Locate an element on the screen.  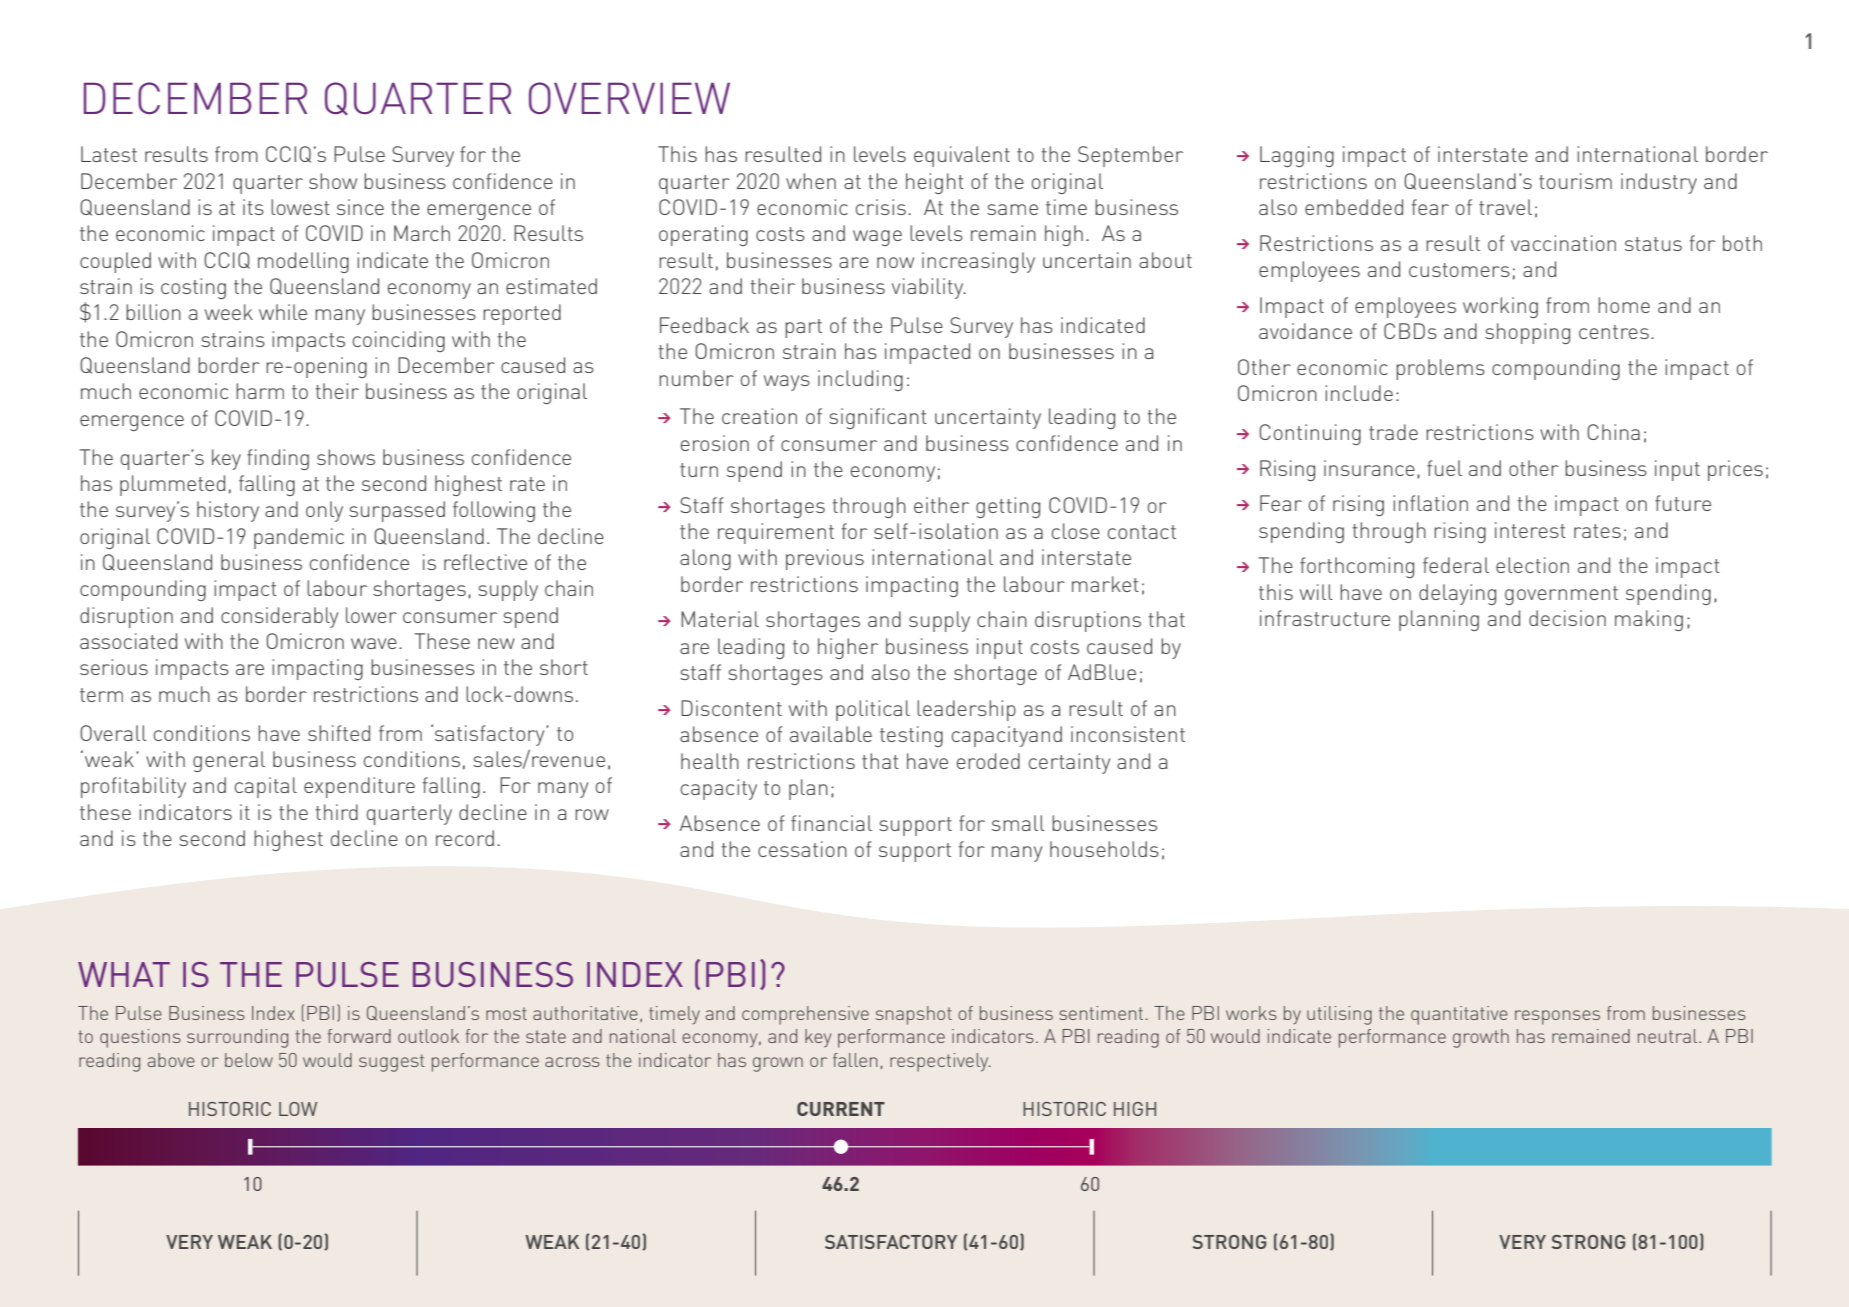
while is located at coordinates (283, 312).
